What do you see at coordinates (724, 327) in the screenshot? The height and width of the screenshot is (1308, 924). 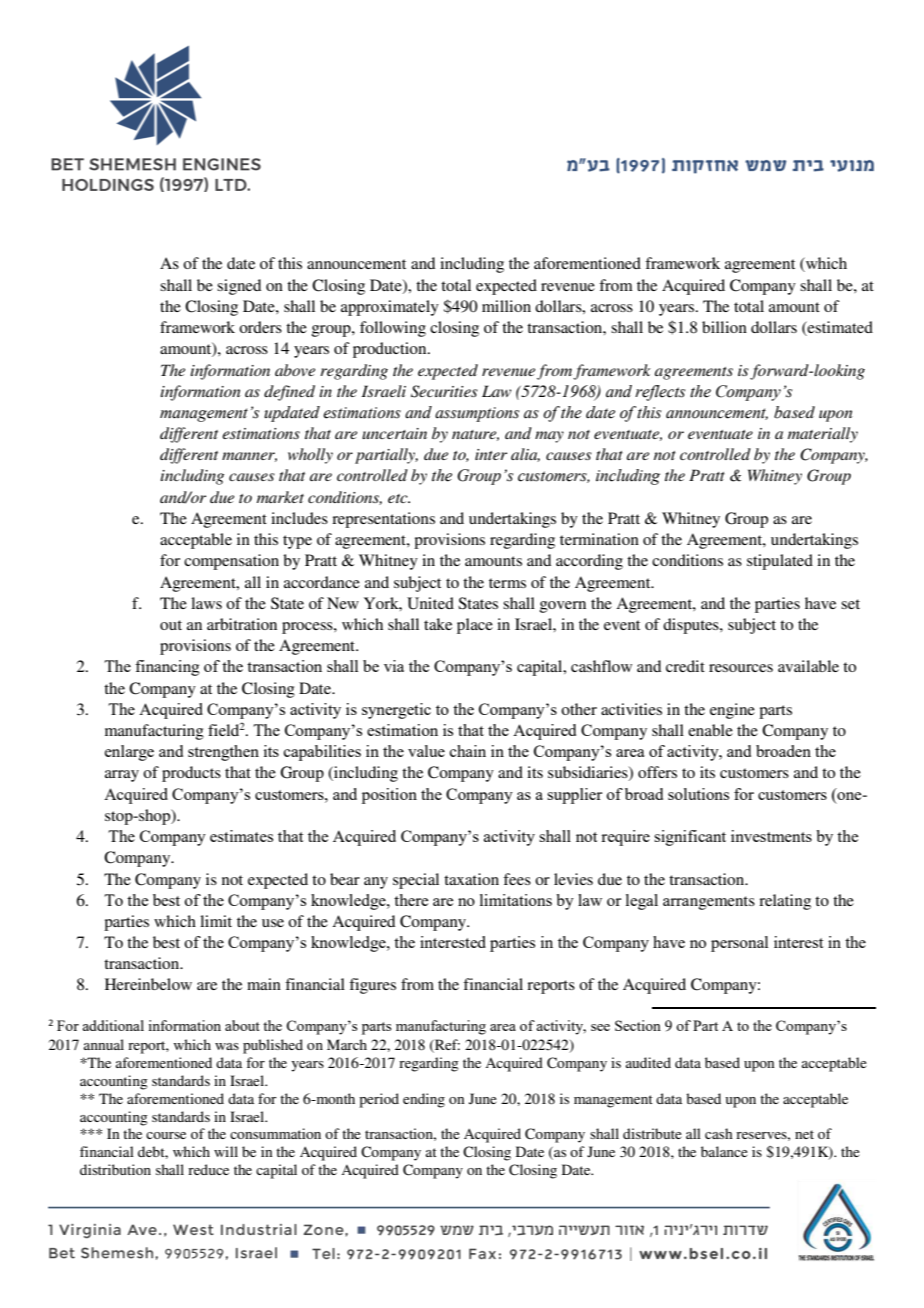 I see `billion` at bounding box center [724, 327].
